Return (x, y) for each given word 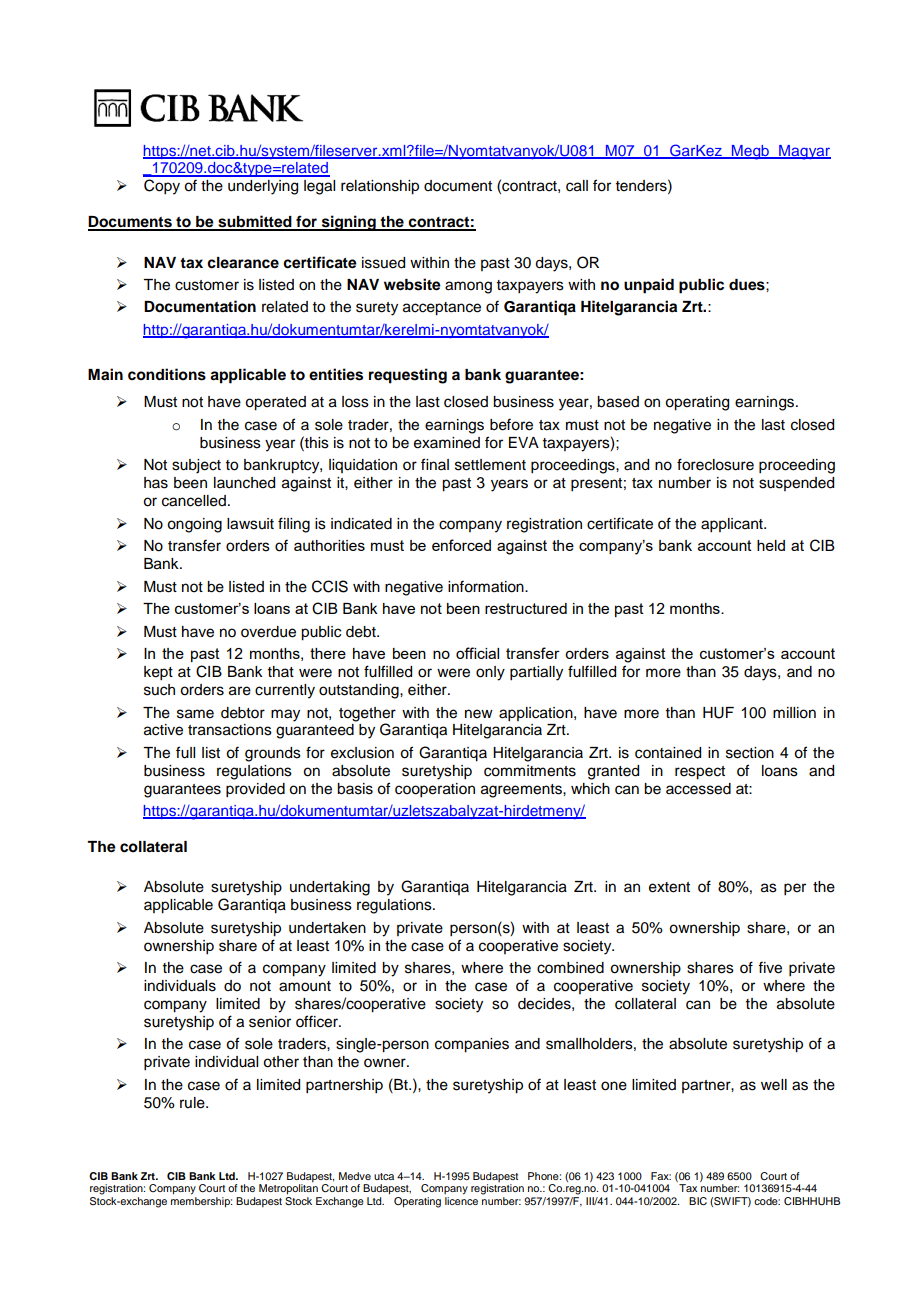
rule (193, 1103)
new (479, 714)
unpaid (649, 286)
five (770, 967)
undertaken (327, 928)
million (794, 713)
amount (305, 986)
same (195, 714)
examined (447, 443)
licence (461, 1199)
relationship (380, 187)
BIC (698, 1201)
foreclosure (715, 464)
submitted (255, 222)
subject (196, 466)
